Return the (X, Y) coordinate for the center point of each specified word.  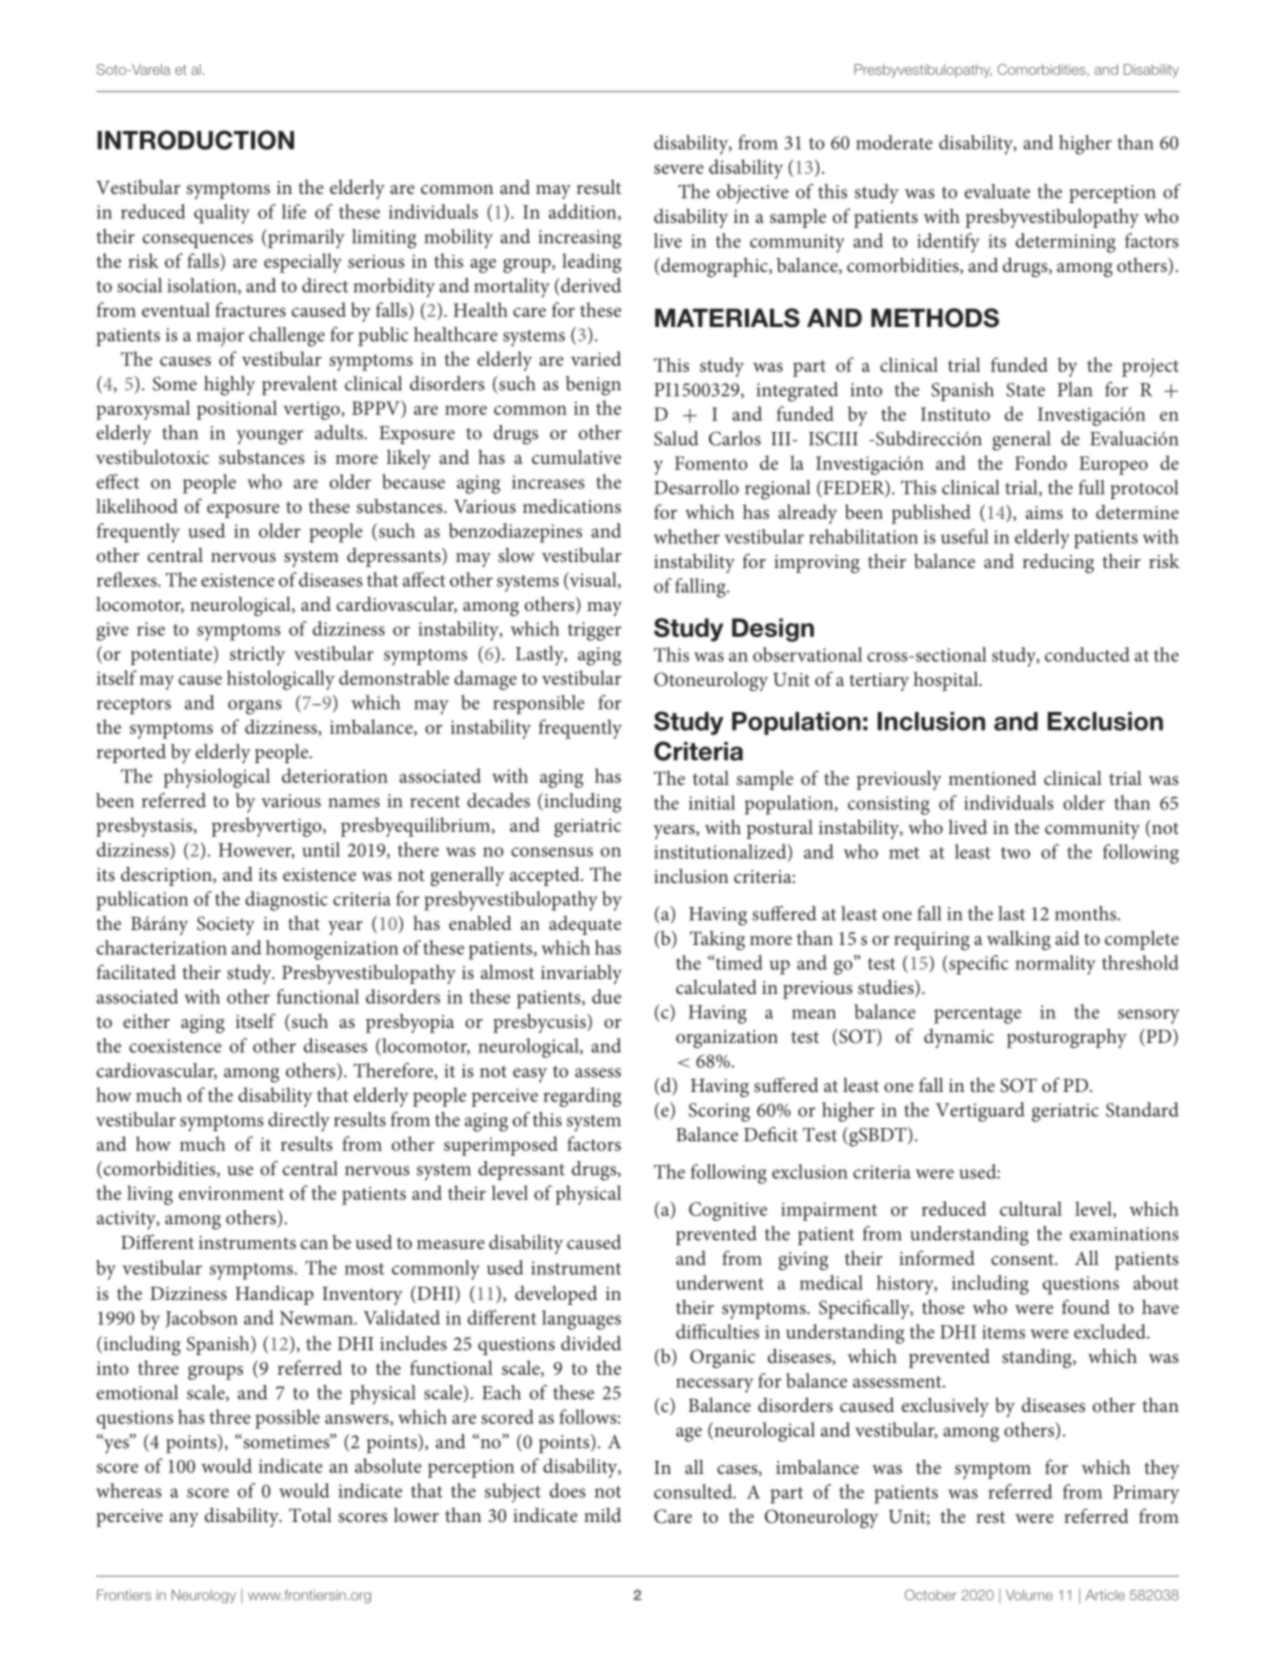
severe (679, 169)
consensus (552, 852)
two (1015, 853)
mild (602, 1514)
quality (222, 214)
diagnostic (286, 901)
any (184, 1520)
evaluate (997, 191)
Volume (1029, 1595)
